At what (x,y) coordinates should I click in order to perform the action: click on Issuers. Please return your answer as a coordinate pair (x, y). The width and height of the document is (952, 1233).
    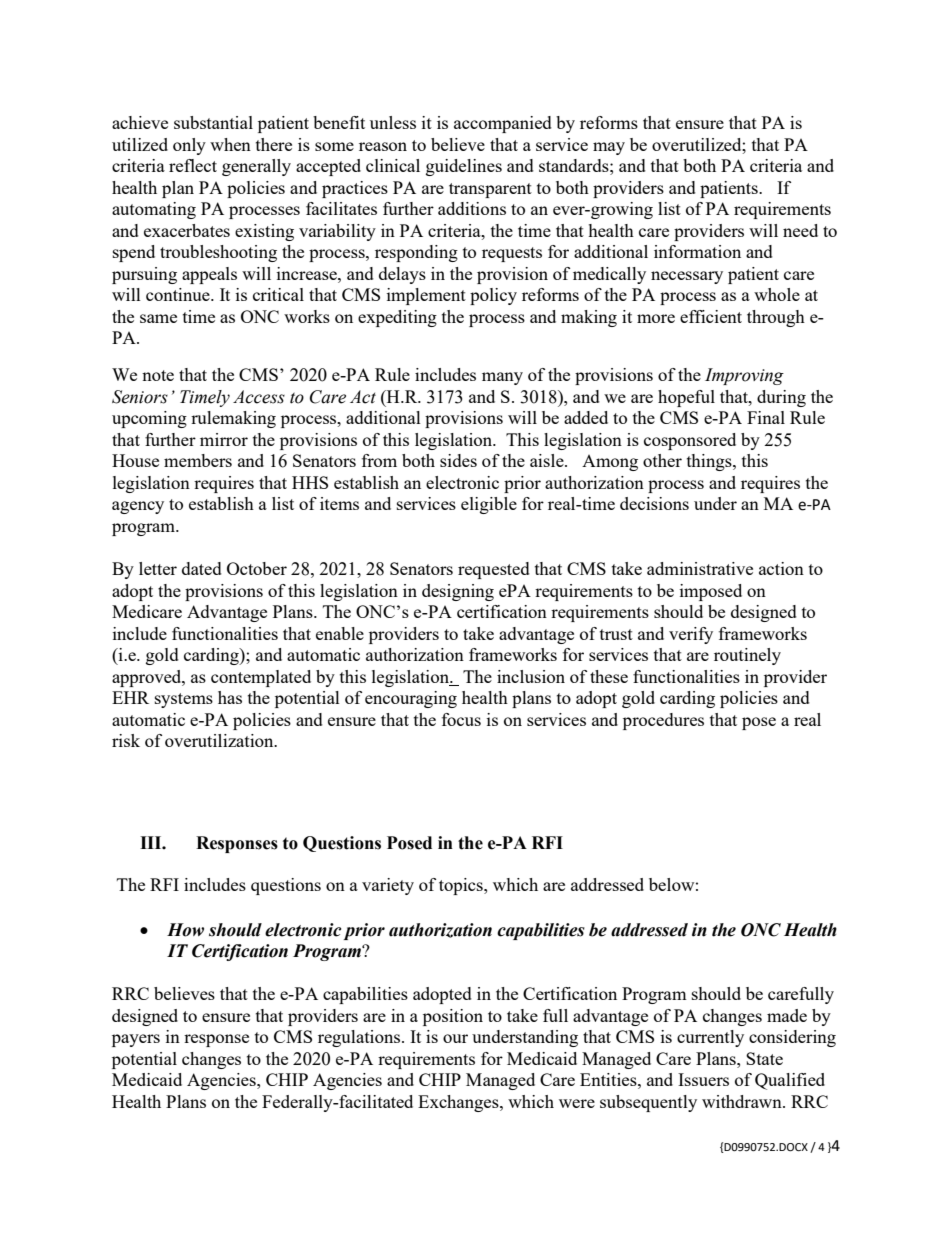
    Looking at the image, I should click on (703, 1079).
